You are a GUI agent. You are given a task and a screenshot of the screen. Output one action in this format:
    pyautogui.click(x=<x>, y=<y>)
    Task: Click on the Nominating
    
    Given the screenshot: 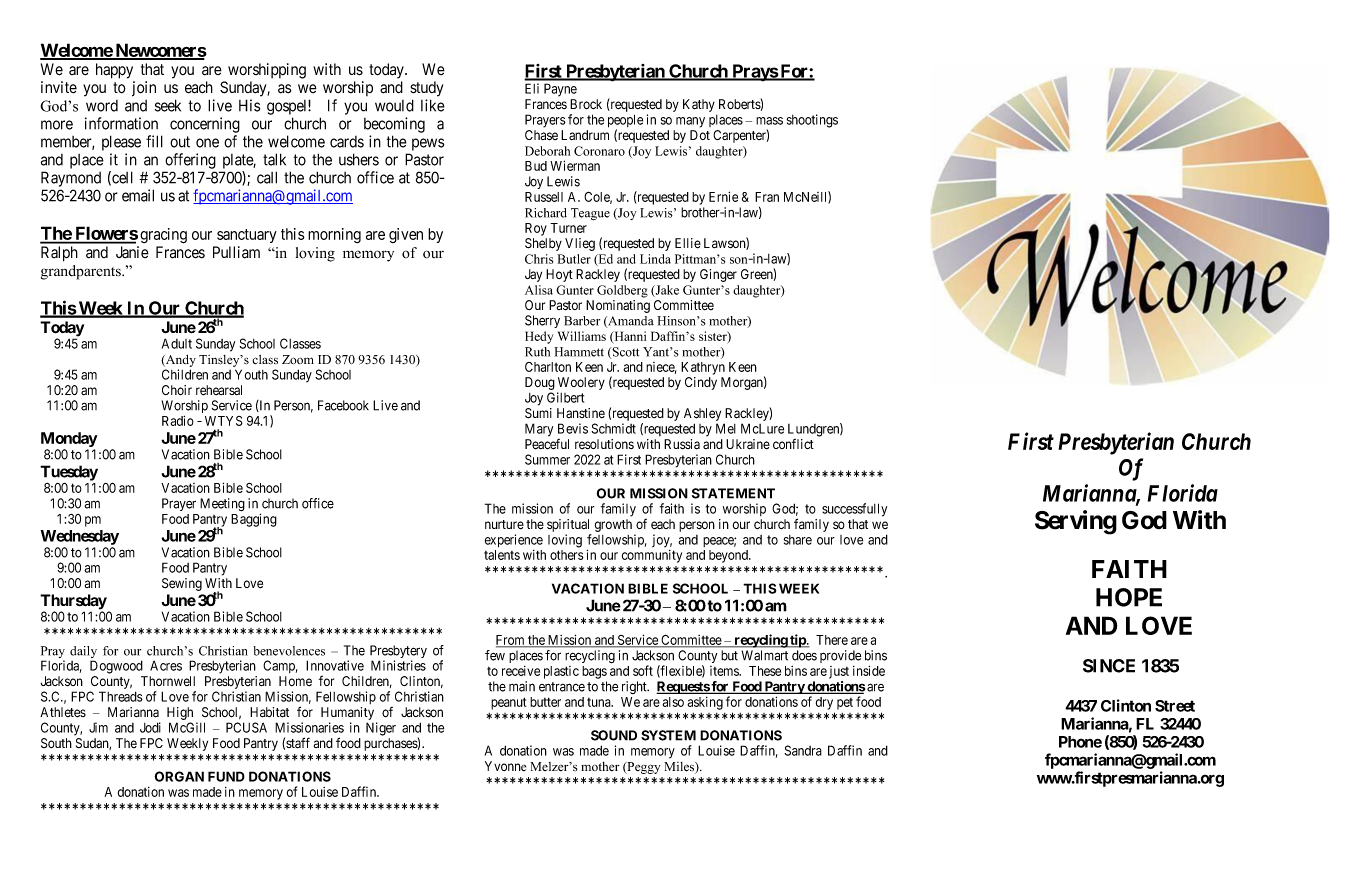 What is the action you would take?
    pyautogui.click(x=618, y=306)
